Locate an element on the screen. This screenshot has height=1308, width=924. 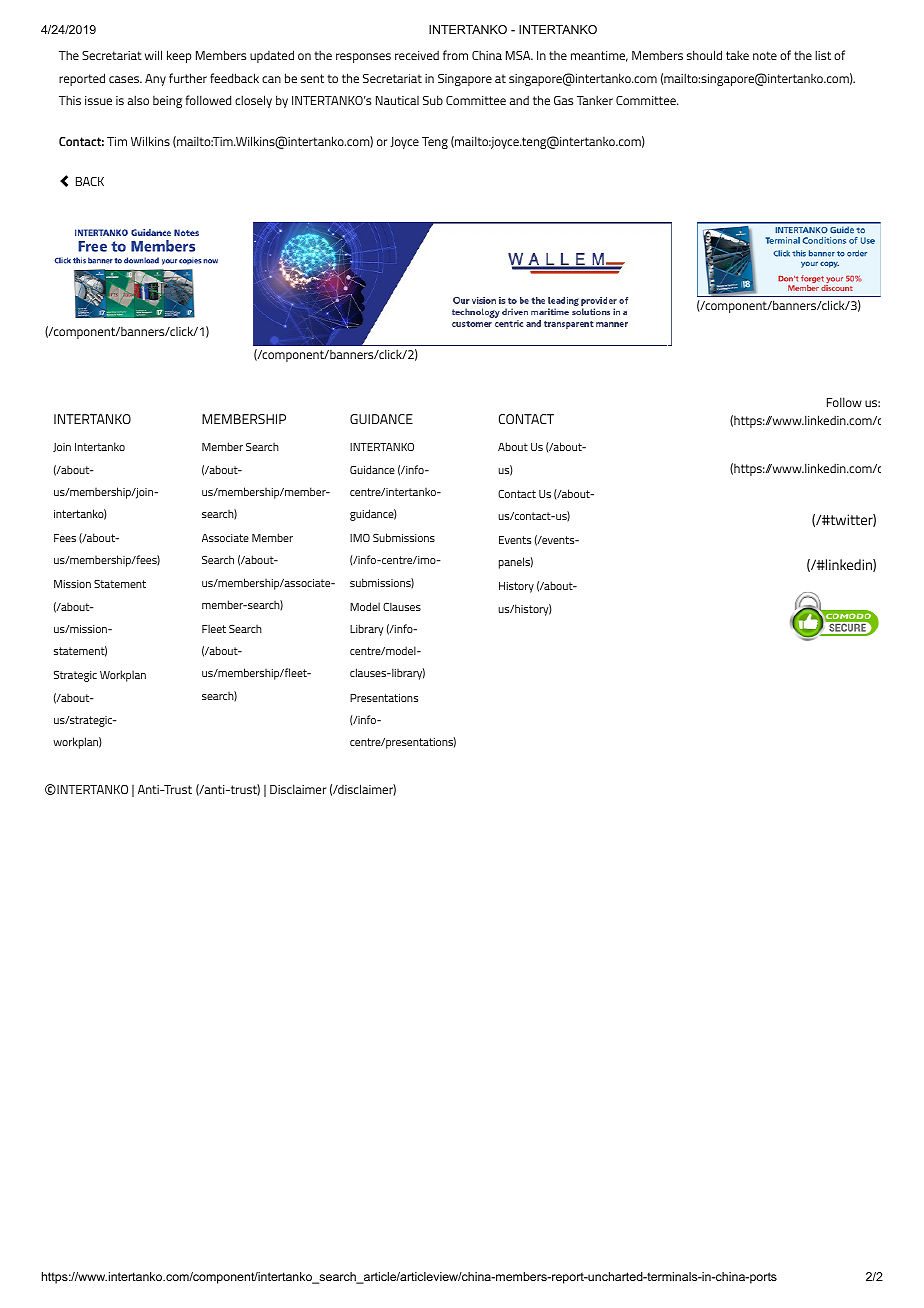
also is located at coordinates (138, 100).
